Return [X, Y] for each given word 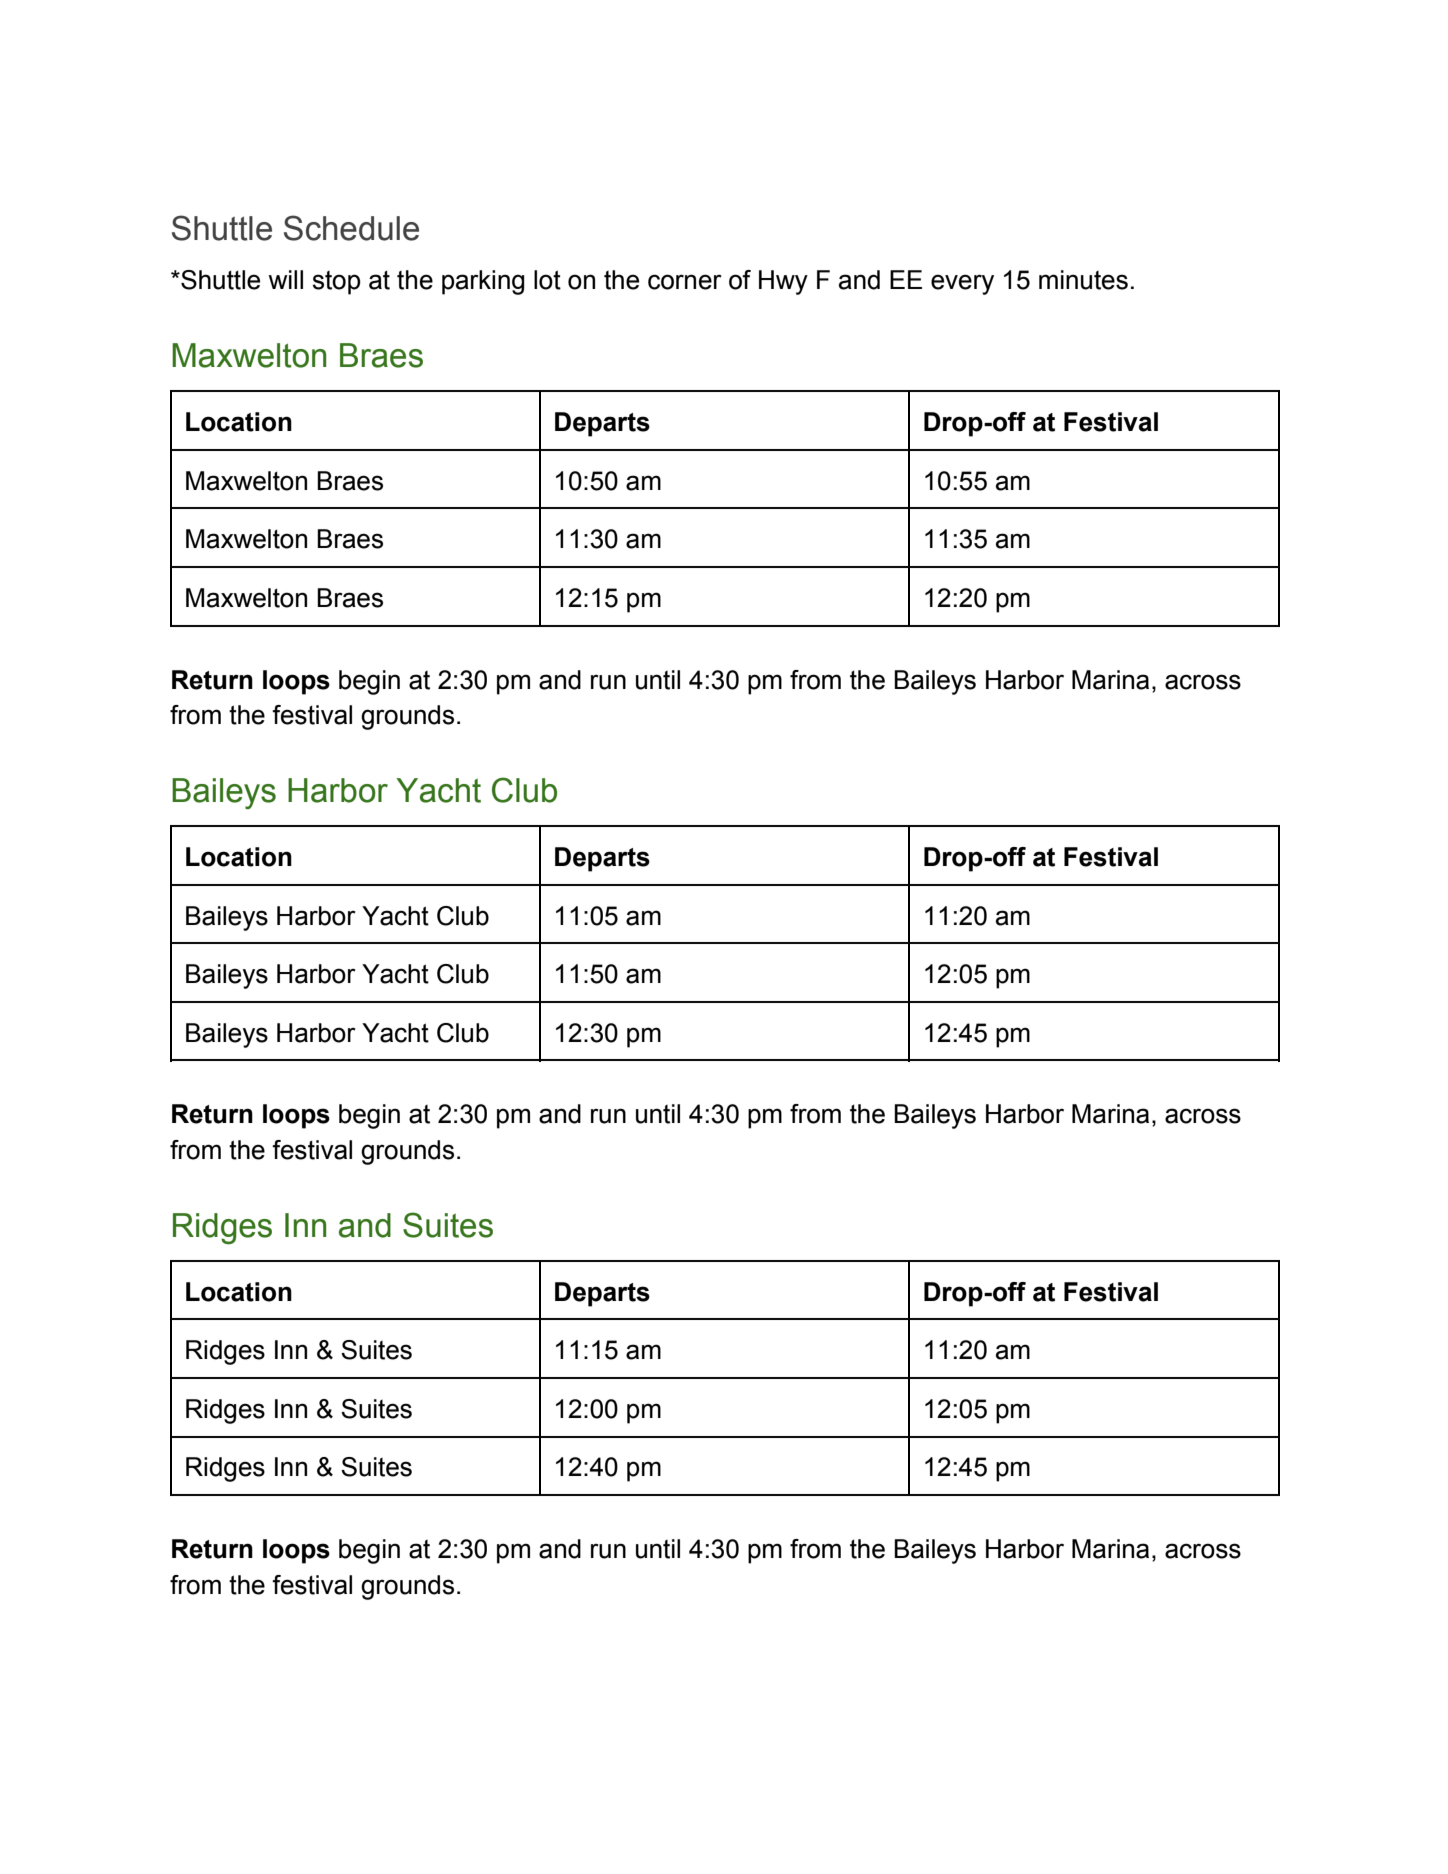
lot [547, 280]
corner [685, 282]
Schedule [351, 228]
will [285, 279]
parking [483, 282]
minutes [1083, 280]
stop [336, 283]
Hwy [783, 282]
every [962, 284]
